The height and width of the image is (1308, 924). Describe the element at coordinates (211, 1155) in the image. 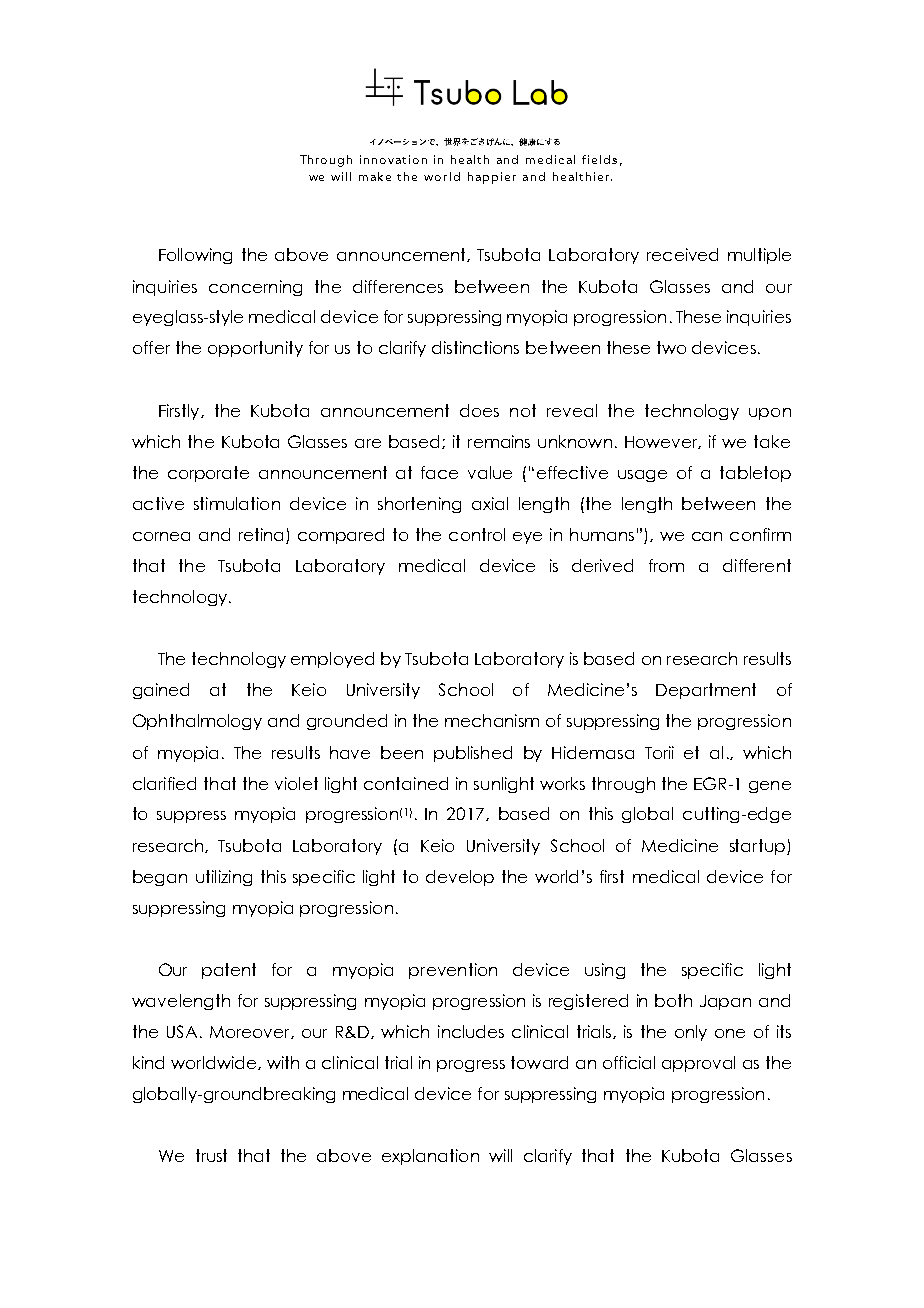

I see `trust` at that location.
